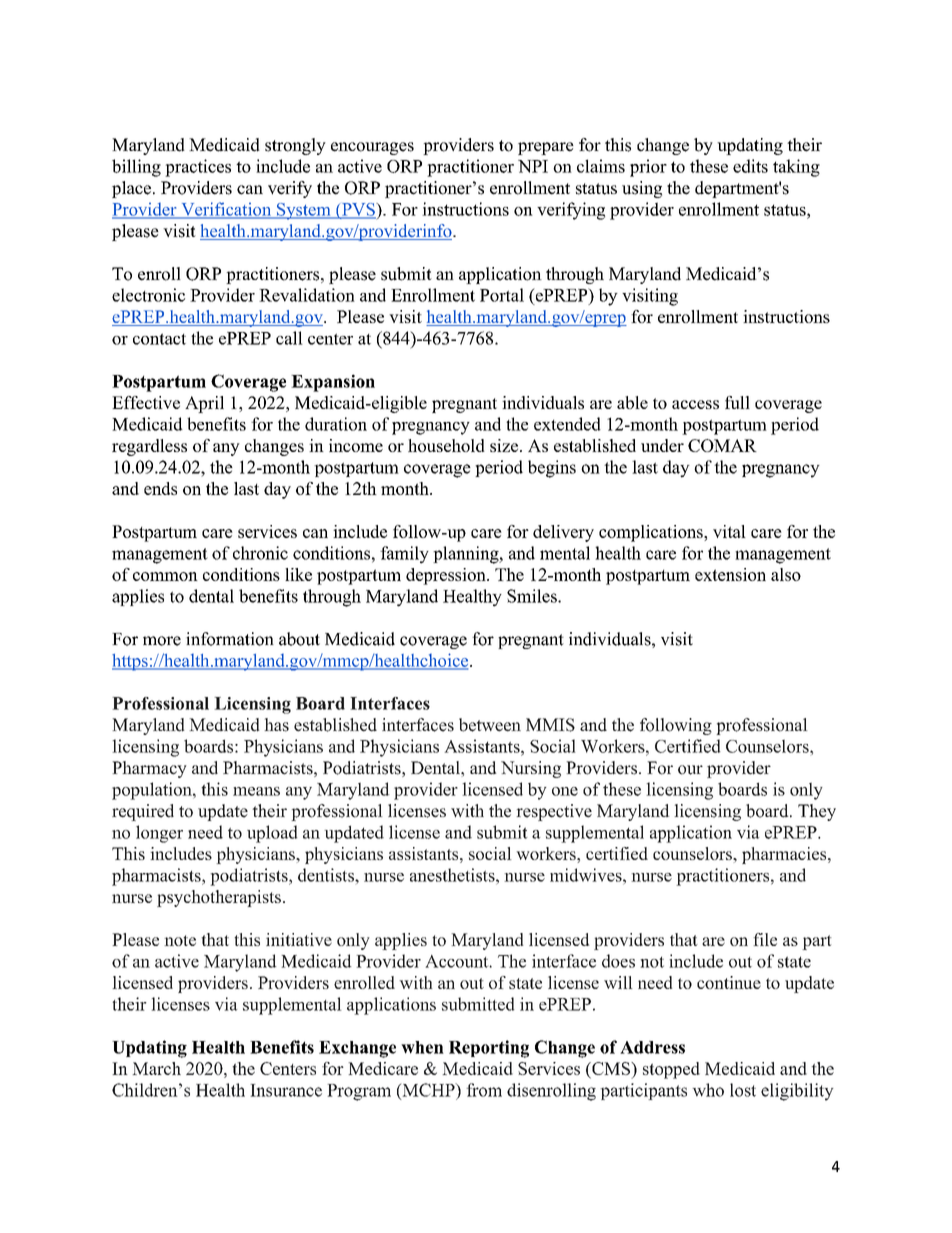  What do you see at coordinates (750, 166) in the screenshot?
I see `edits` at bounding box center [750, 166].
